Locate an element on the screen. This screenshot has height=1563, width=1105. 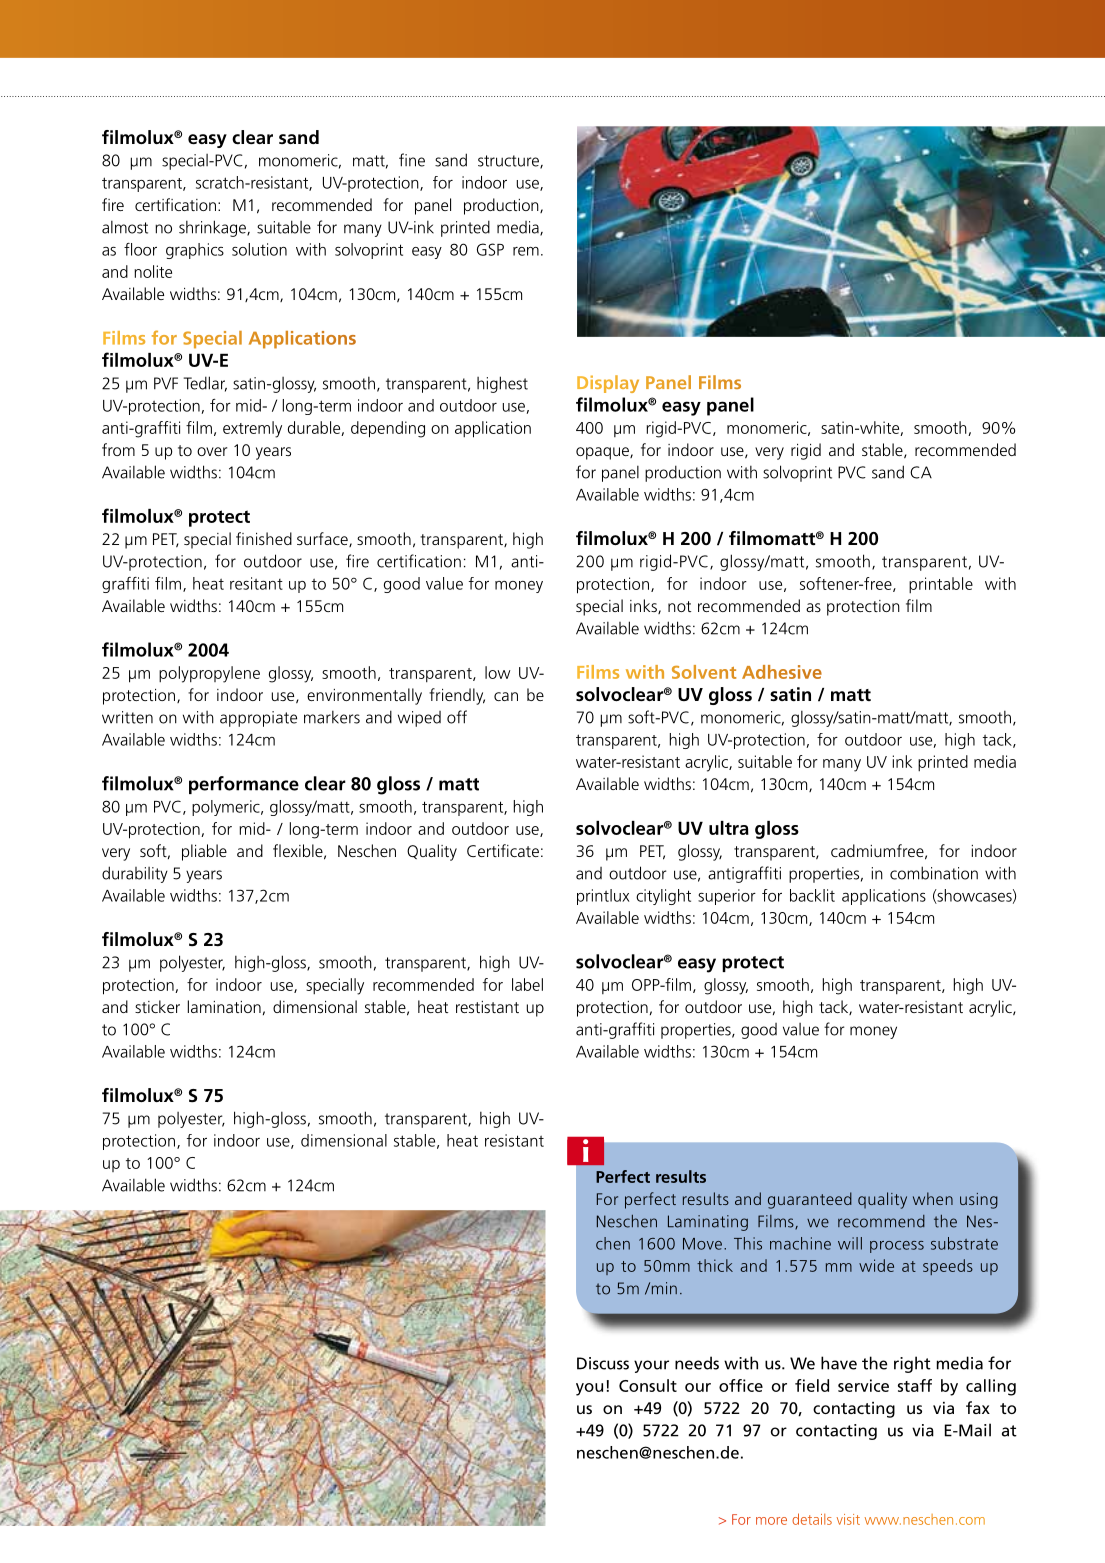
label is located at coordinates (527, 984).
